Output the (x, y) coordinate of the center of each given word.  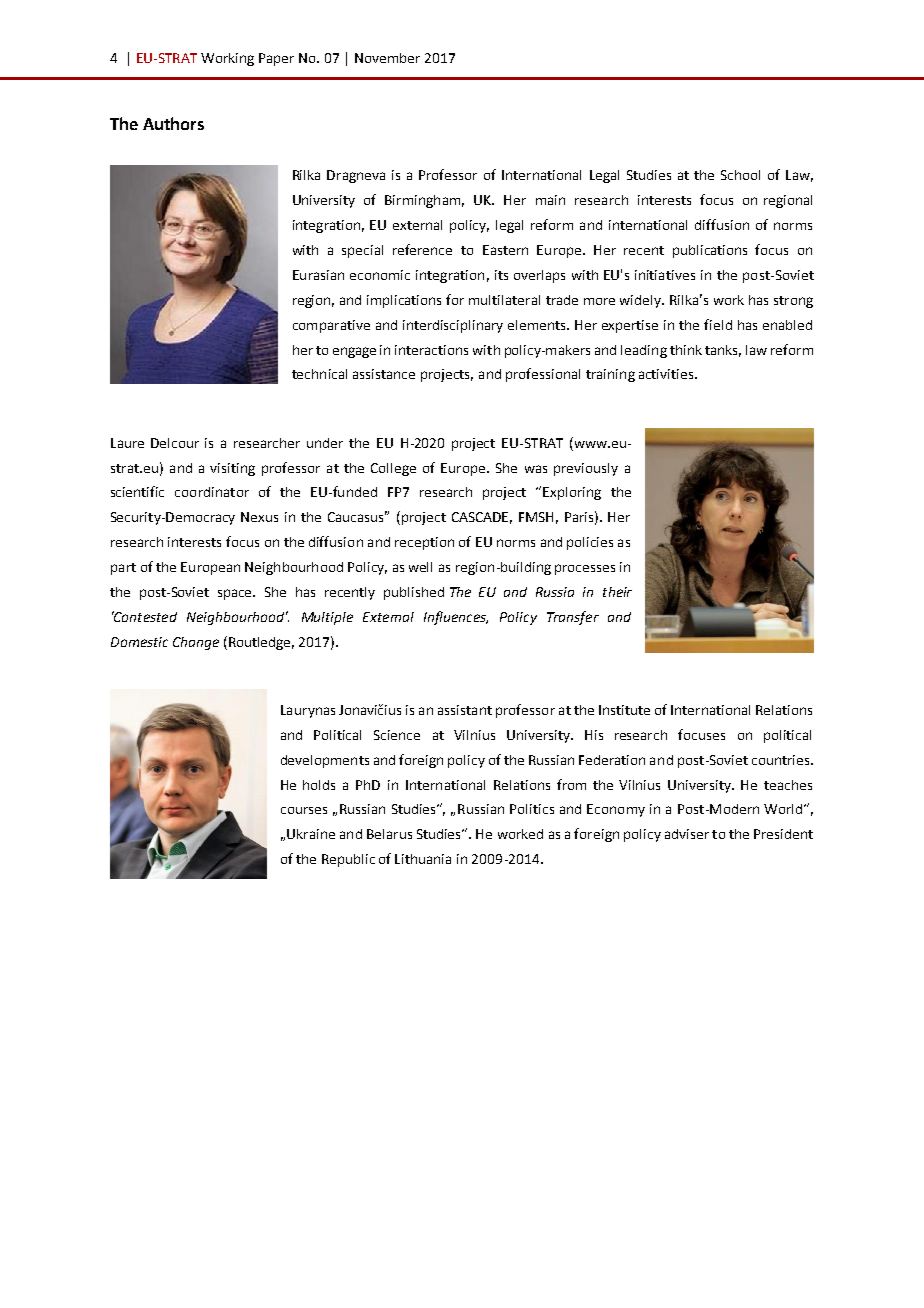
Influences (456, 618)
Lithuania (423, 859)
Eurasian (318, 275)
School (740, 175)
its (501, 275)
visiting (232, 469)
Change (196, 643)
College (393, 469)
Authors (173, 123)
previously (586, 469)
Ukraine (311, 834)
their (617, 592)
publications (710, 251)
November (387, 58)
